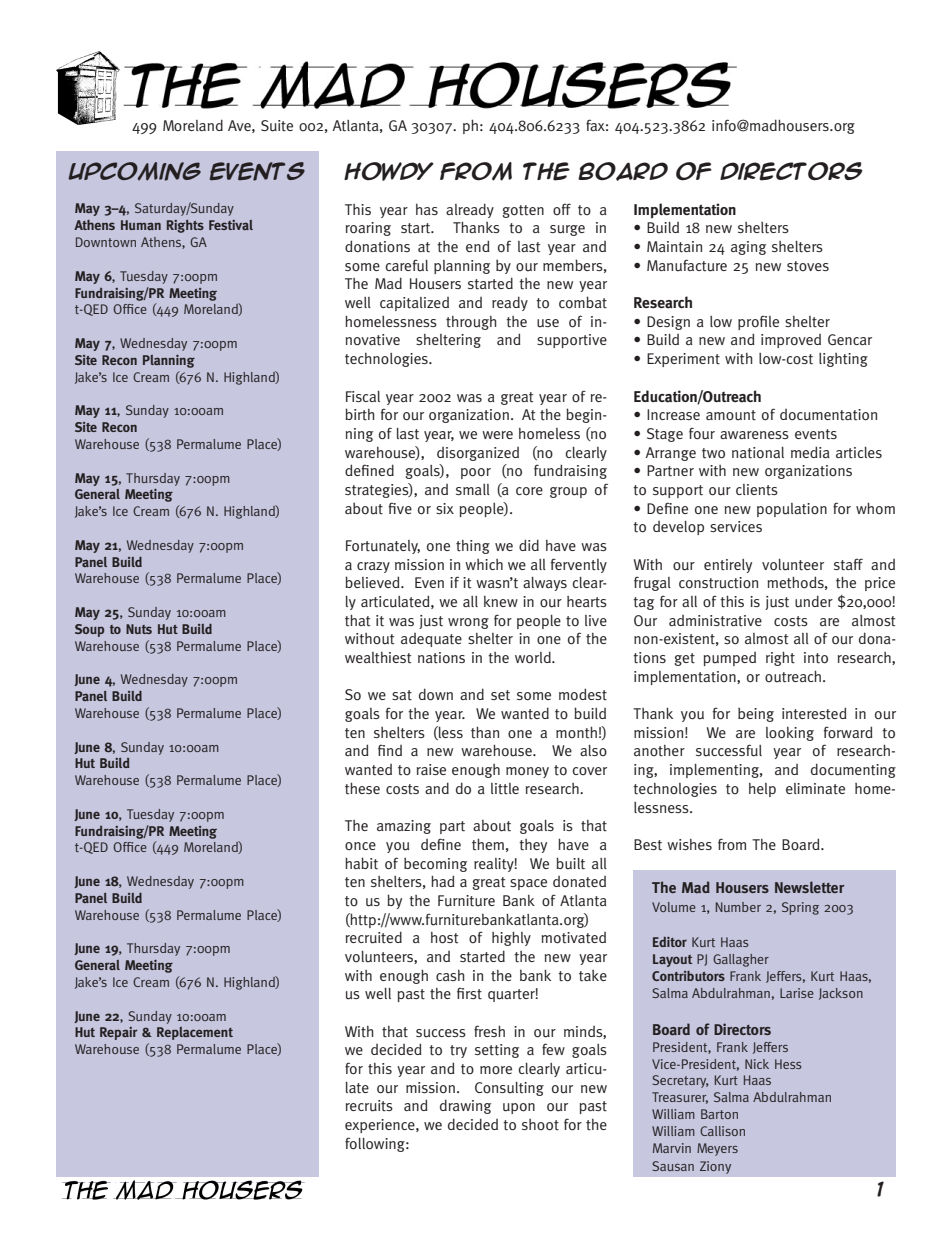  What do you see at coordinates (505, 789) in the screenshot?
I see `little` at bounding box center [505, 789].
